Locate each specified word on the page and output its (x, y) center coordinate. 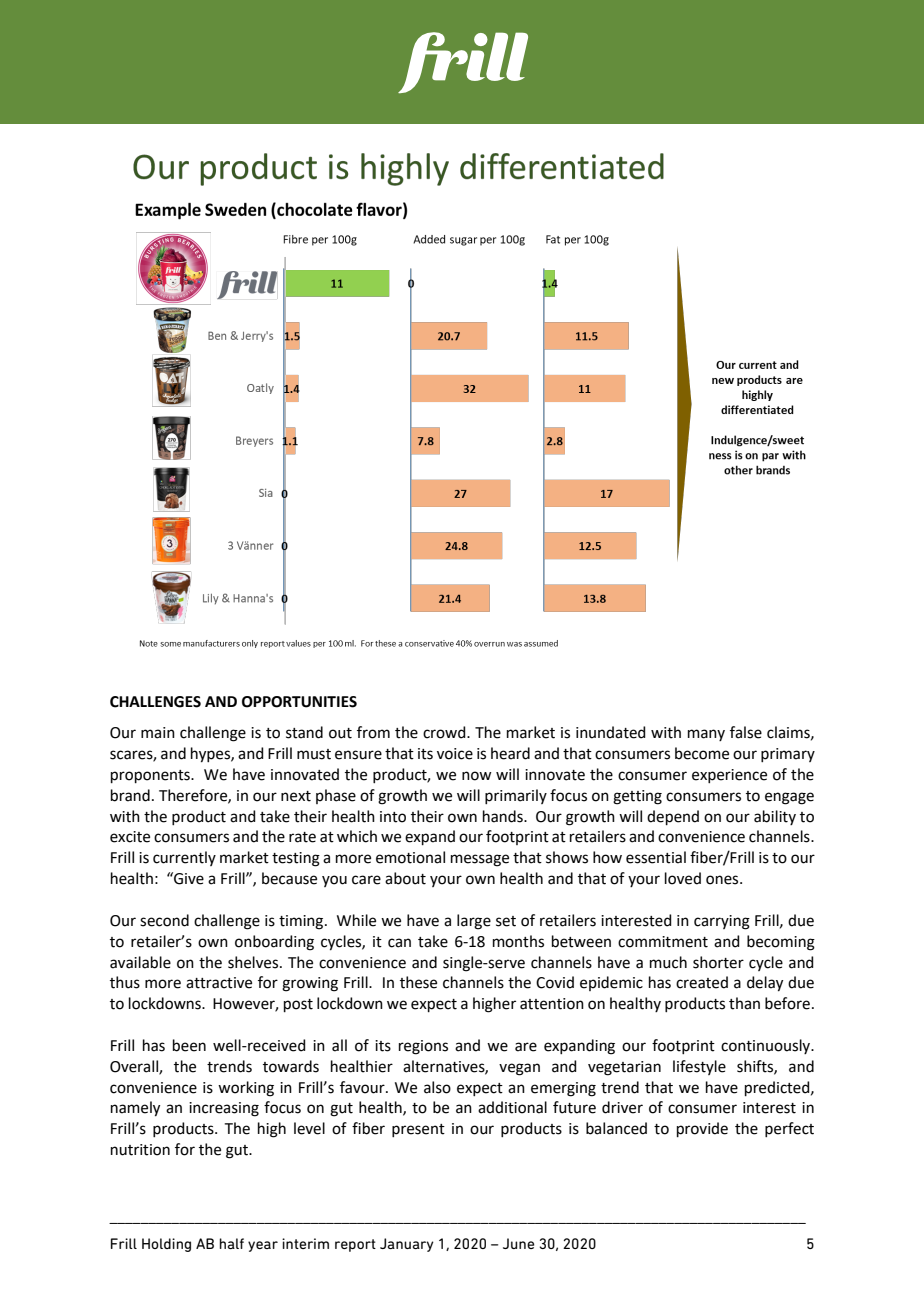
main (158, 733)
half (232, 1243)
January (407, 1245)
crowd (445, 732)
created (702, 982)
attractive (219, 983)
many (706, 735)
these (418, 982)
